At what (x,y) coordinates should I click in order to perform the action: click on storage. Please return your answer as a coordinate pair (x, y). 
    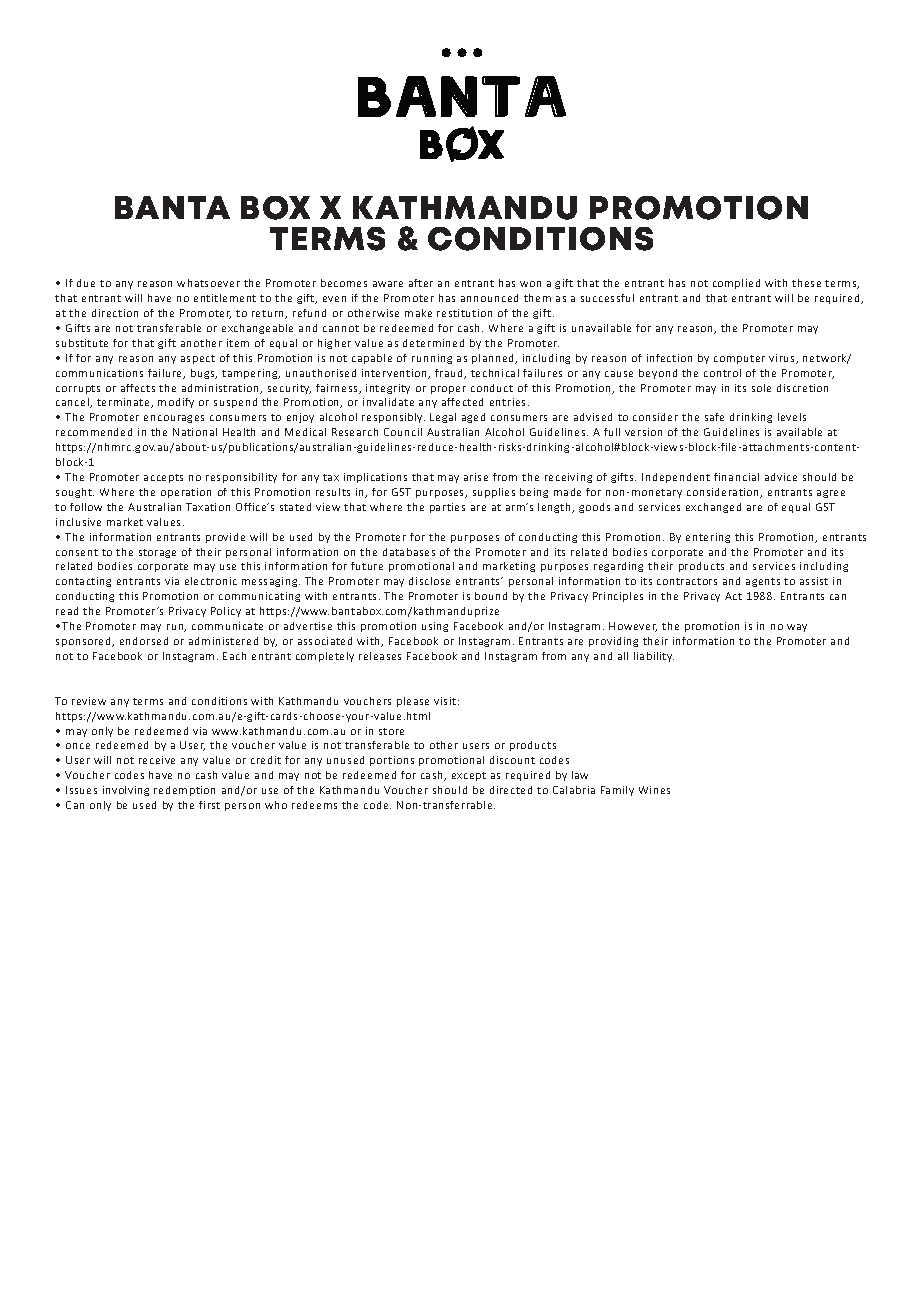
    Looking at the image, I should click on (157, 553).
